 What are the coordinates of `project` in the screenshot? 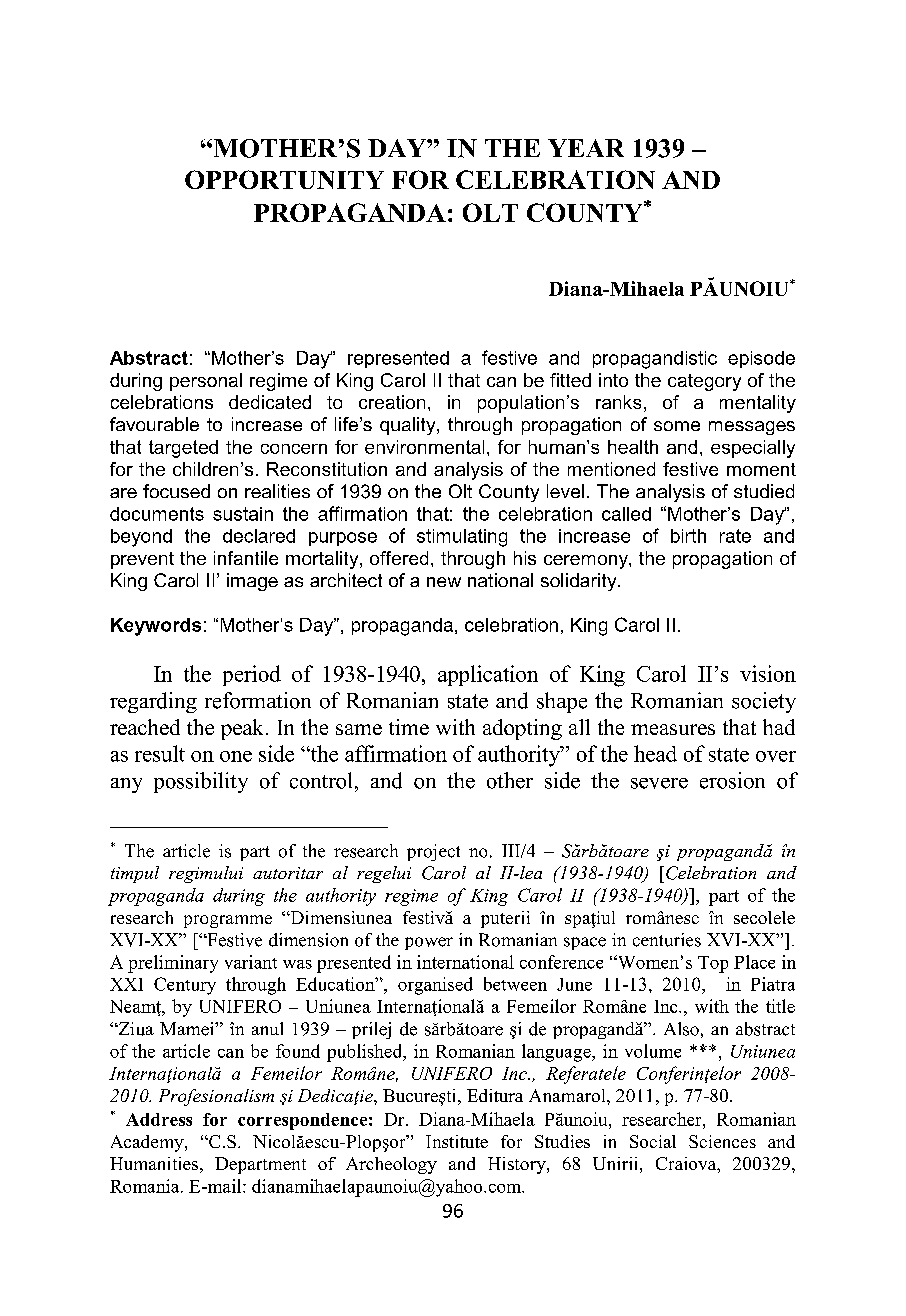 It's located at (433, 852).
